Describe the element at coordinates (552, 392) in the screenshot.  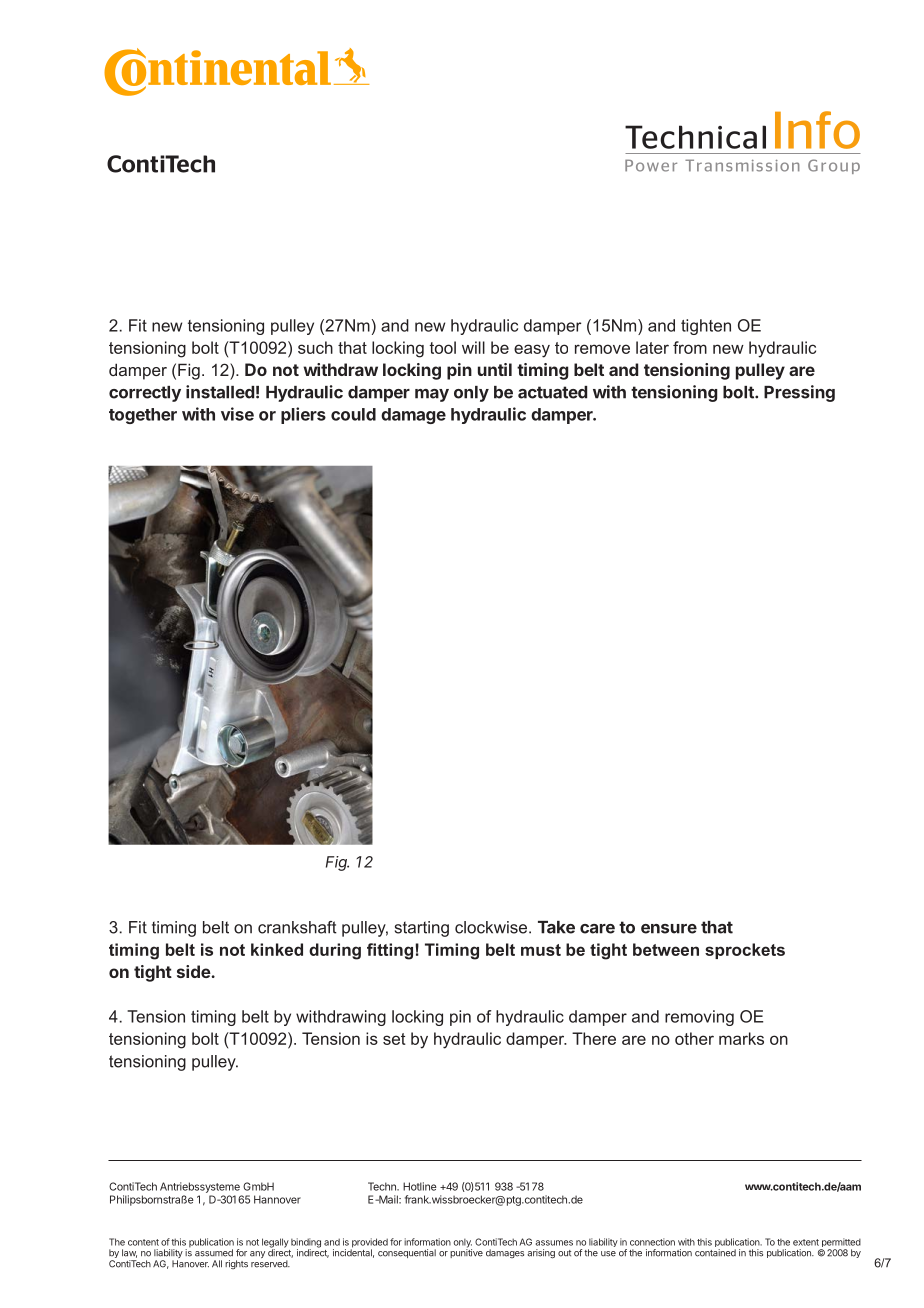
I see `actuated` at that location.
